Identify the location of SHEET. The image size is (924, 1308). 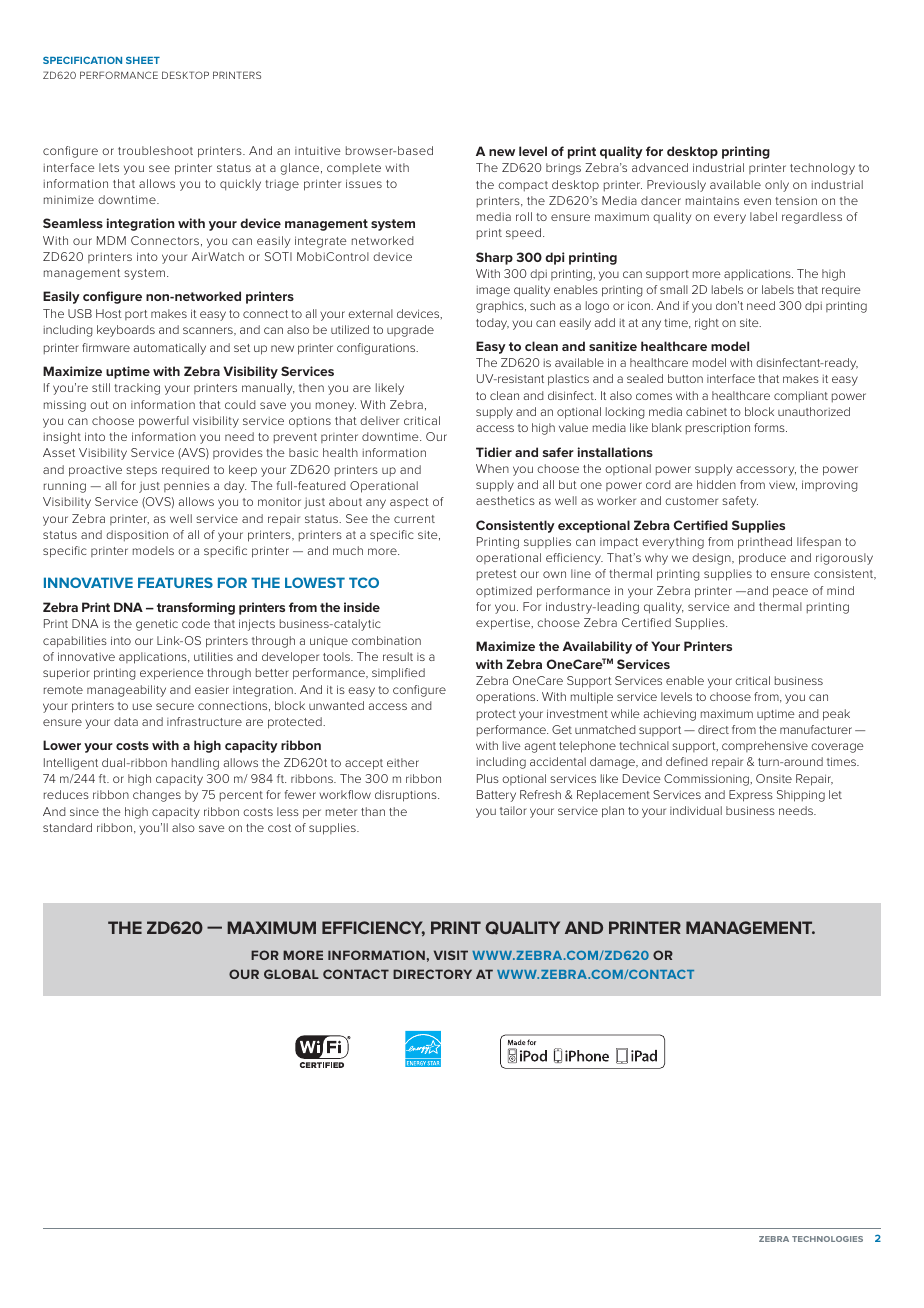
(143, 60).
